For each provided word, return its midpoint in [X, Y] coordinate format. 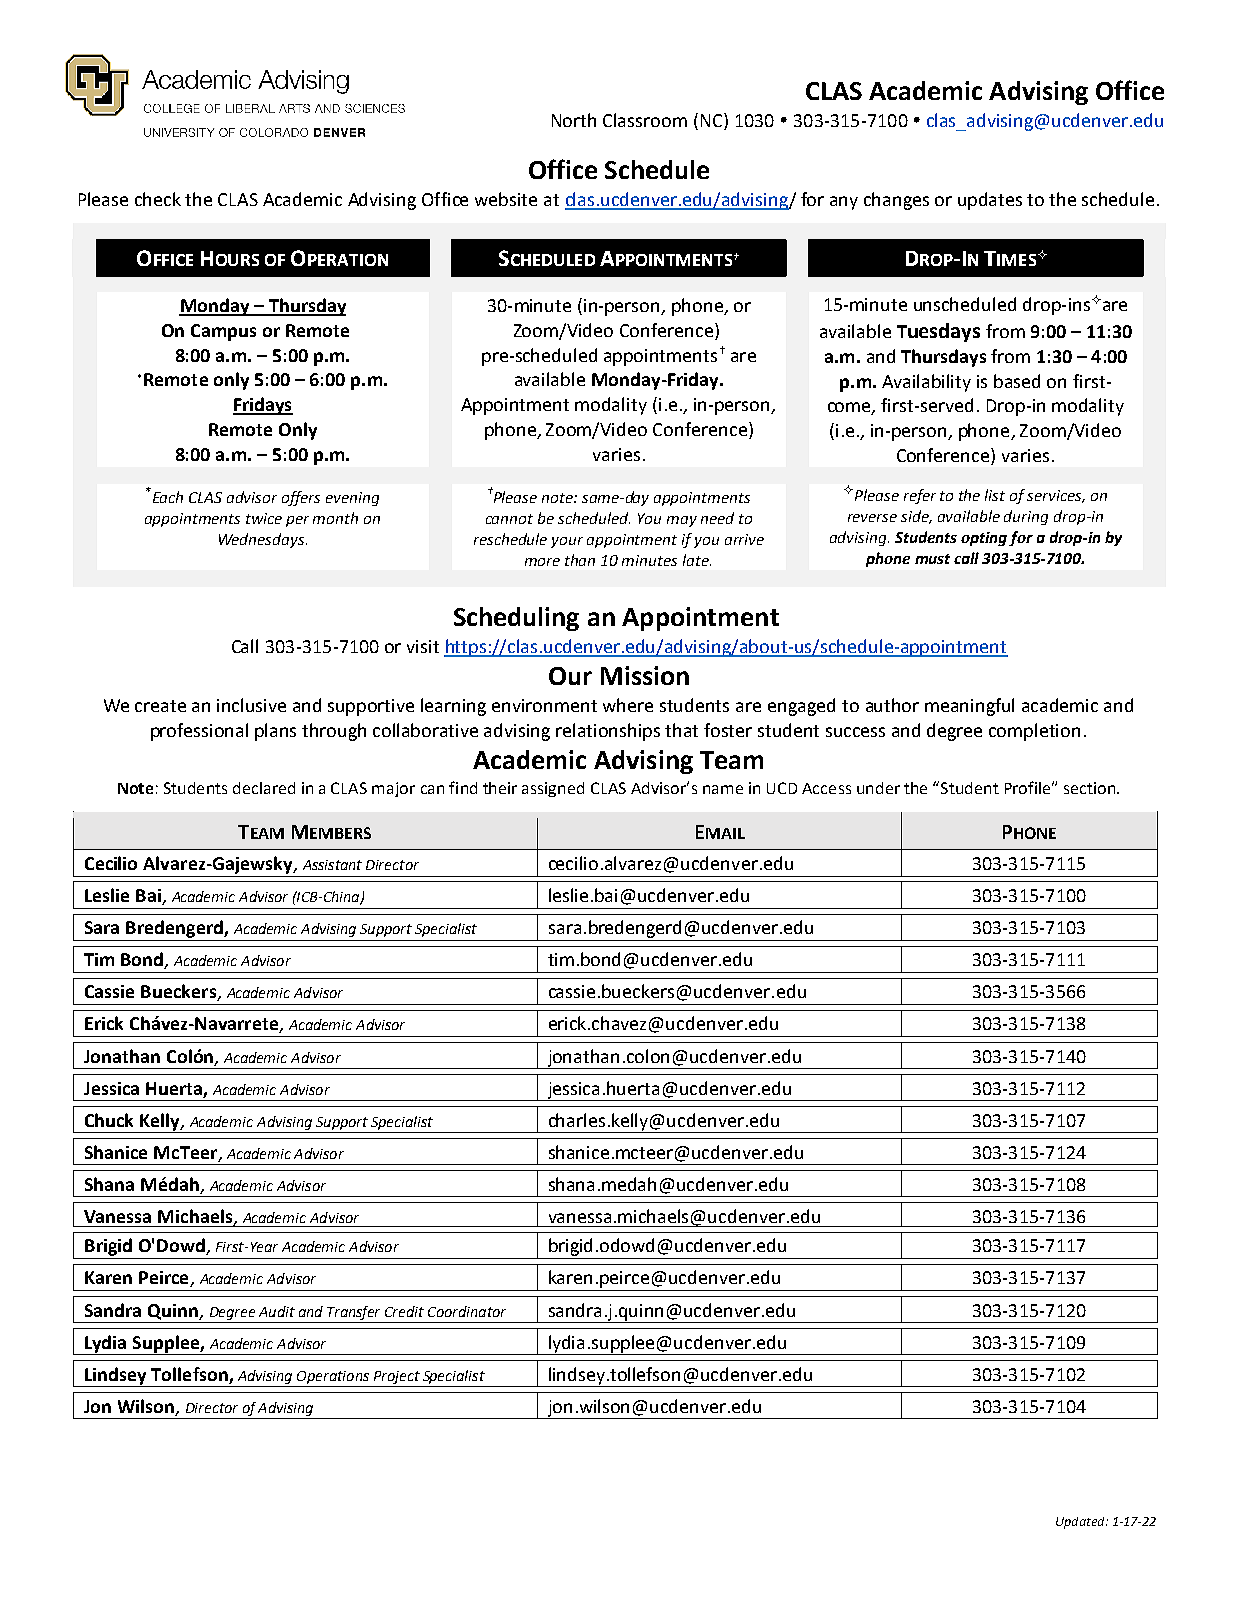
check [158, 199]
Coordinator [467, 1311]
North [574, 120]
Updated [1081, 1523]
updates [990, 201]
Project [397, 1377]
